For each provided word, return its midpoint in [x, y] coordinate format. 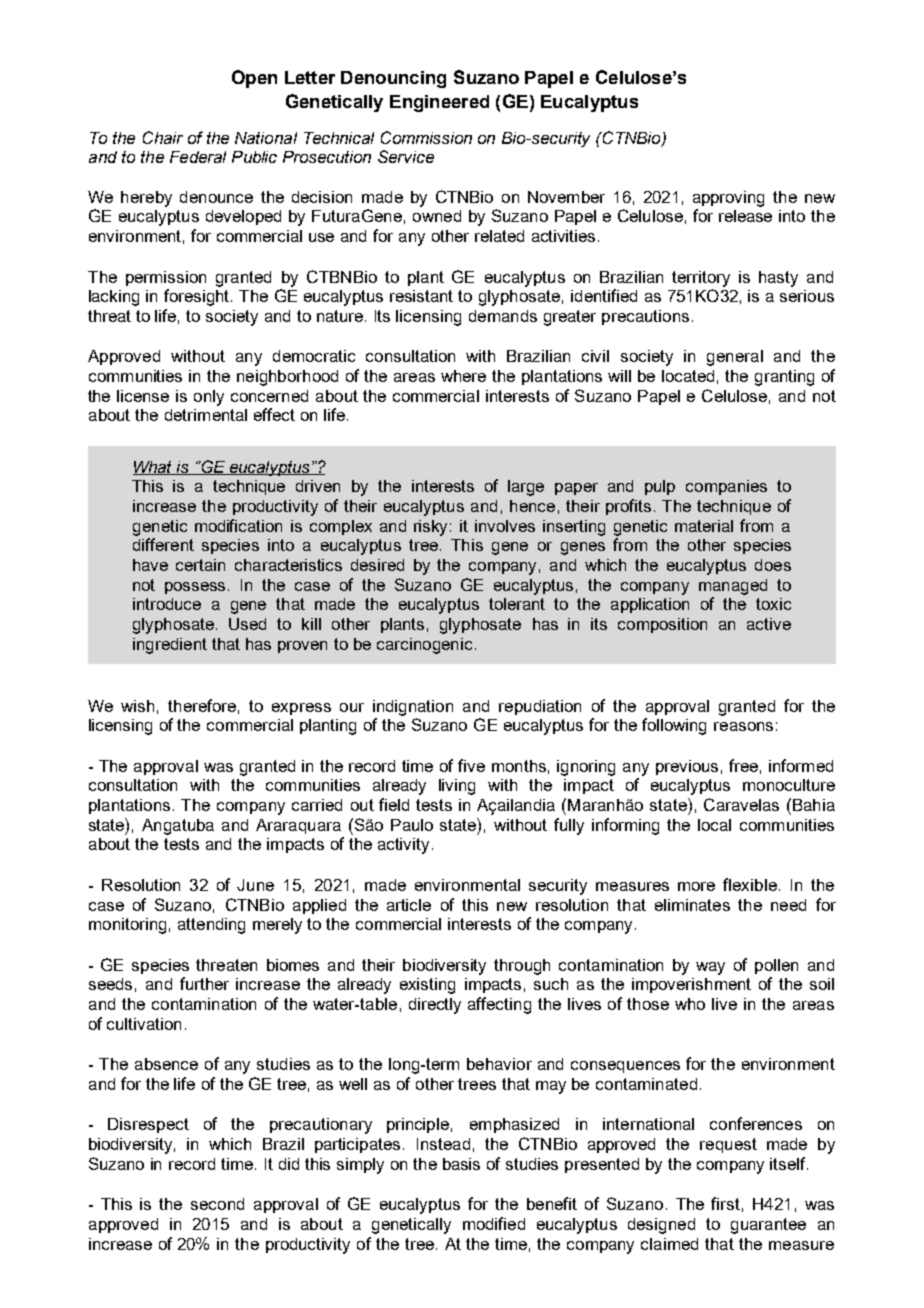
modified [494, 1223]
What [154, 468]
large [526, 488]
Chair [163, 137]
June [255, 885]
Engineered [439, 103]
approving [728, 199]
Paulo [412, 825]
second [217, 1204]
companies [726, 487]
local [714, 825]
